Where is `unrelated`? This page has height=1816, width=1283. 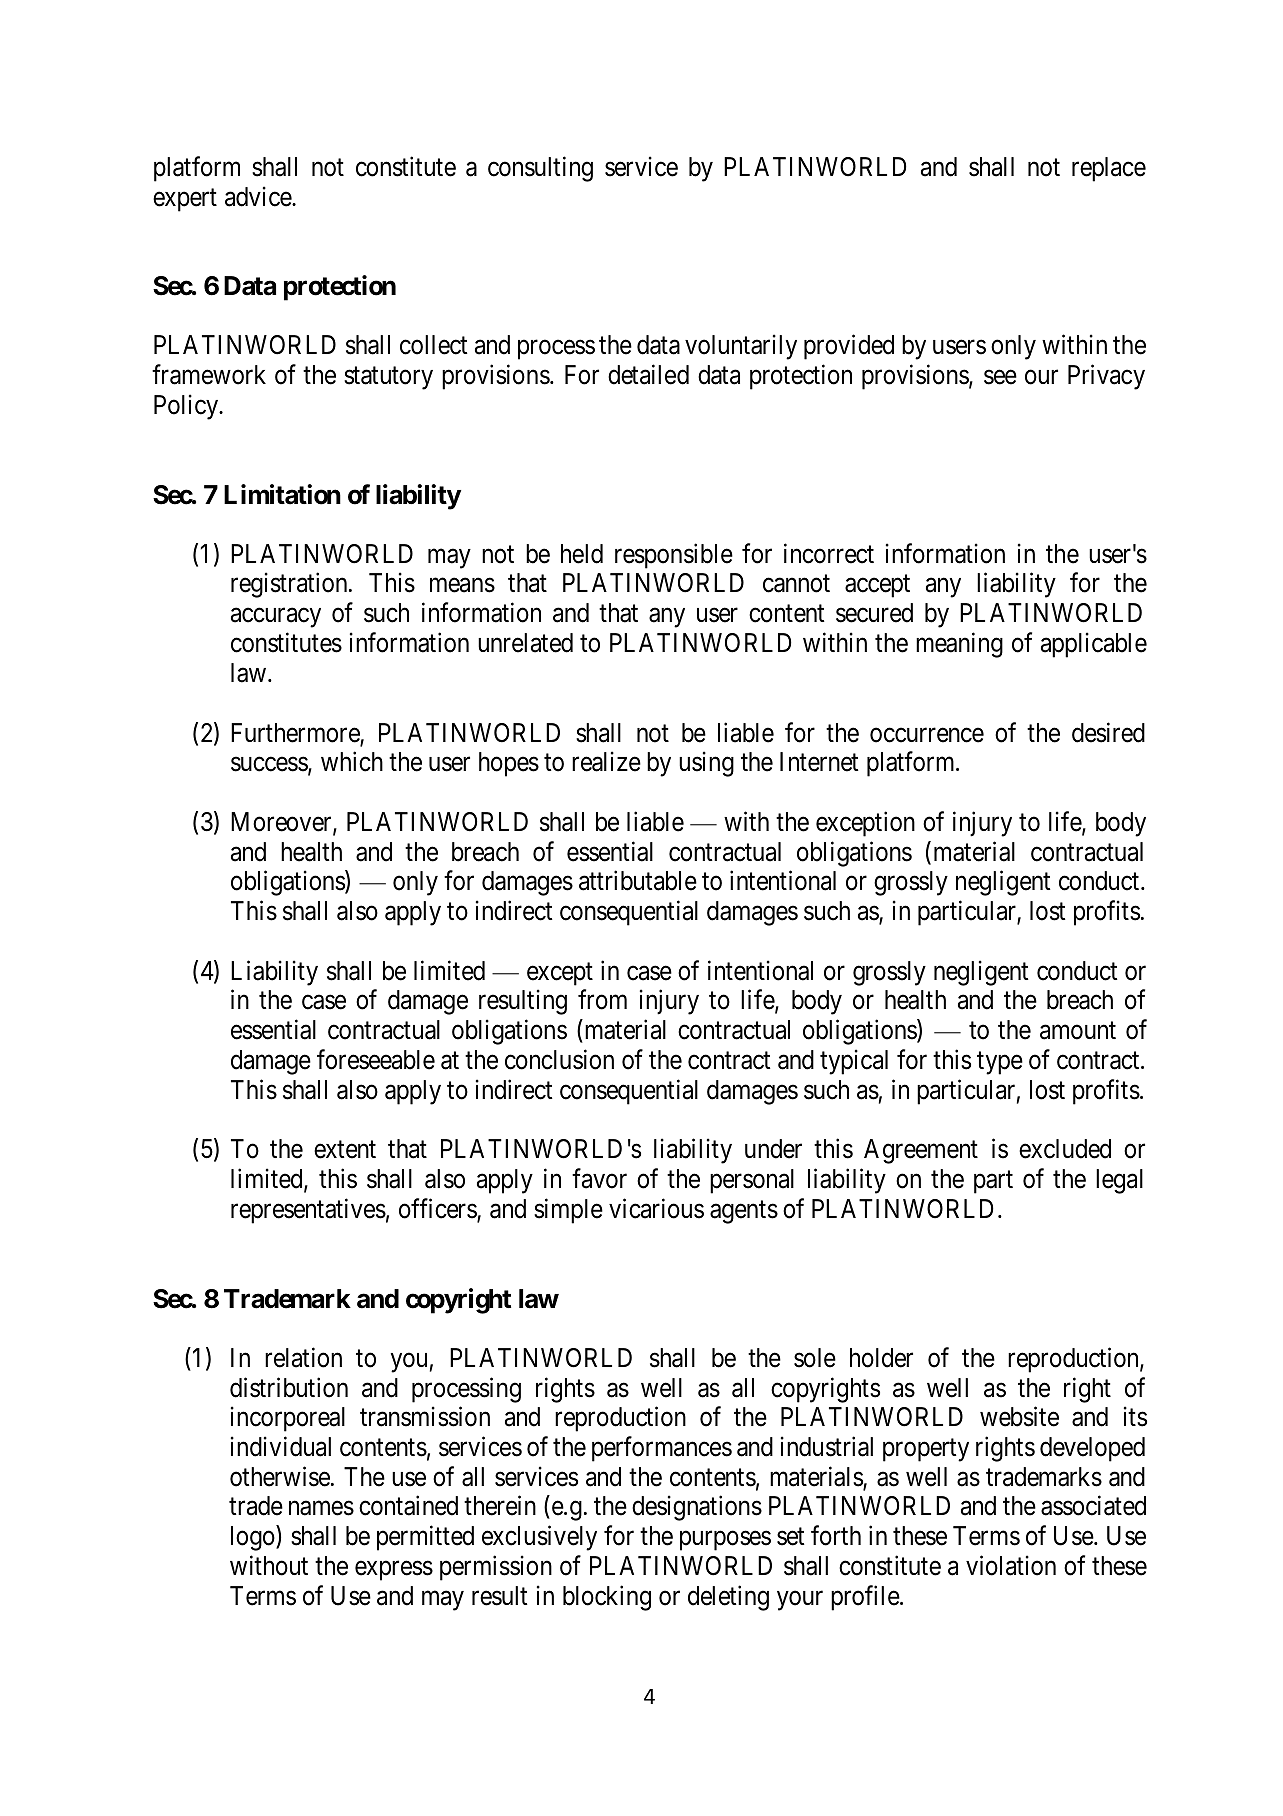 unrelated is located at coordinates (525, 643).
